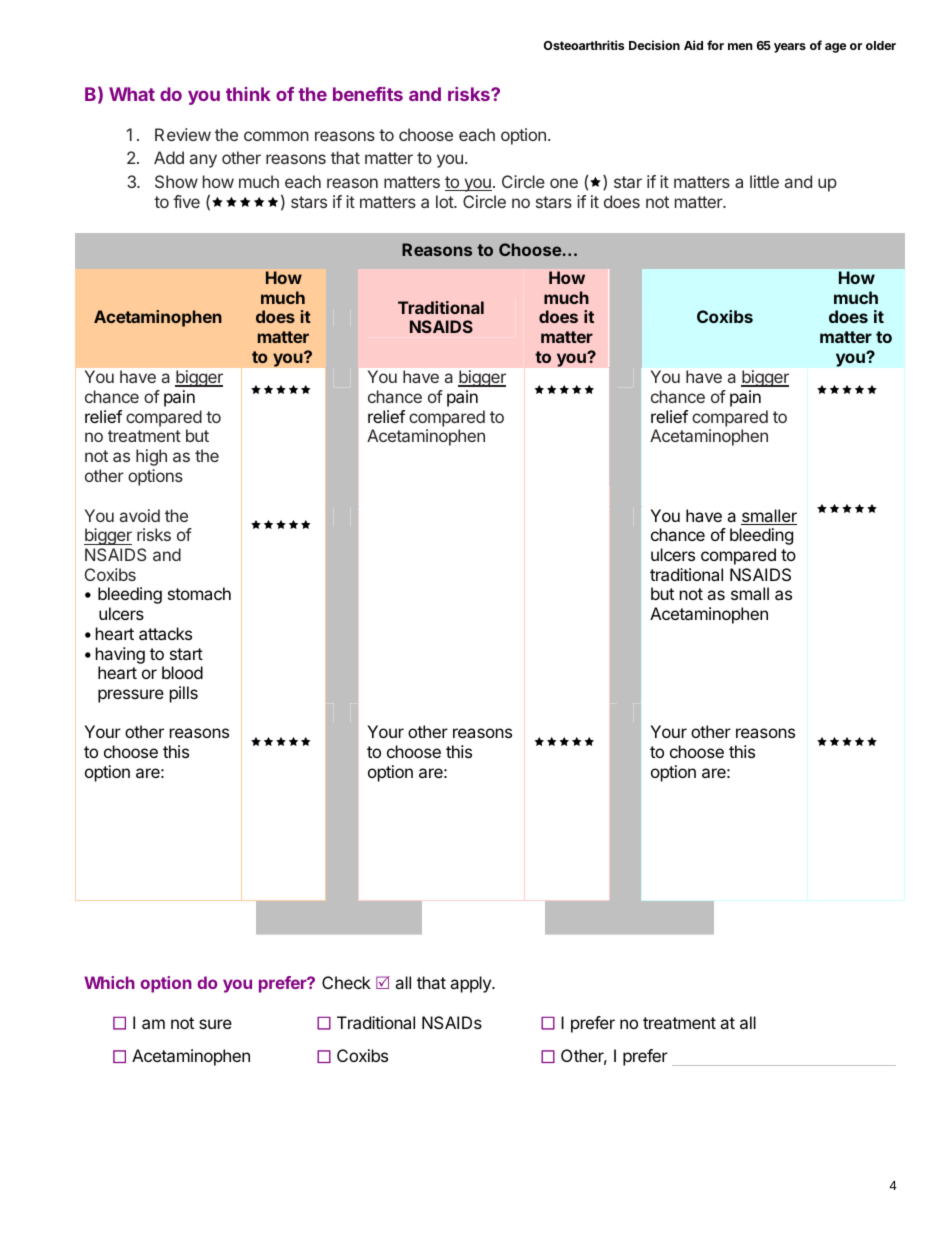  Describe the element at coordinates (584, 45) in the image. I see `Osteoarthritis` at that location.
